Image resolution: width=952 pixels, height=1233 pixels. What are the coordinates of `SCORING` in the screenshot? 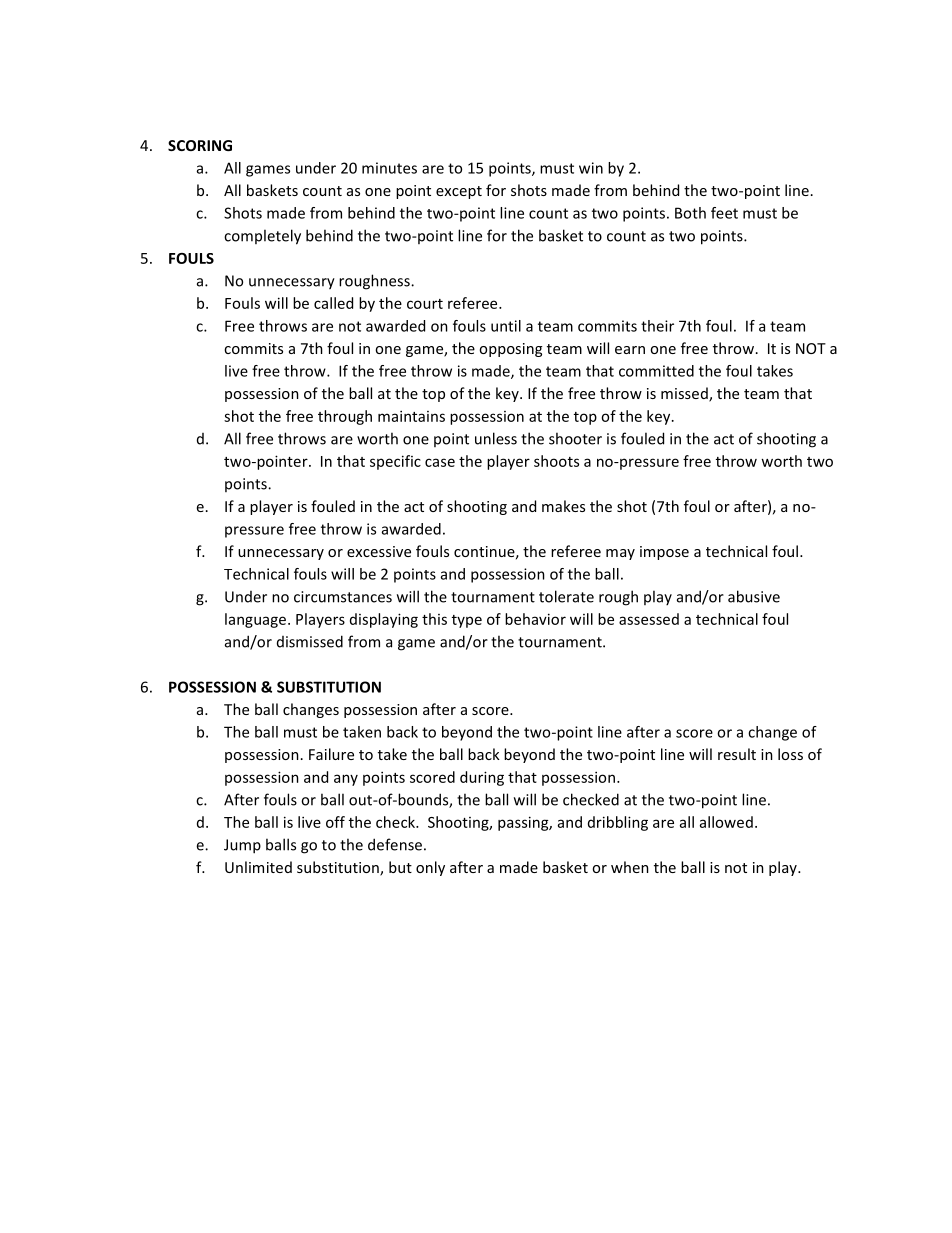 It's located at (200, 145).
